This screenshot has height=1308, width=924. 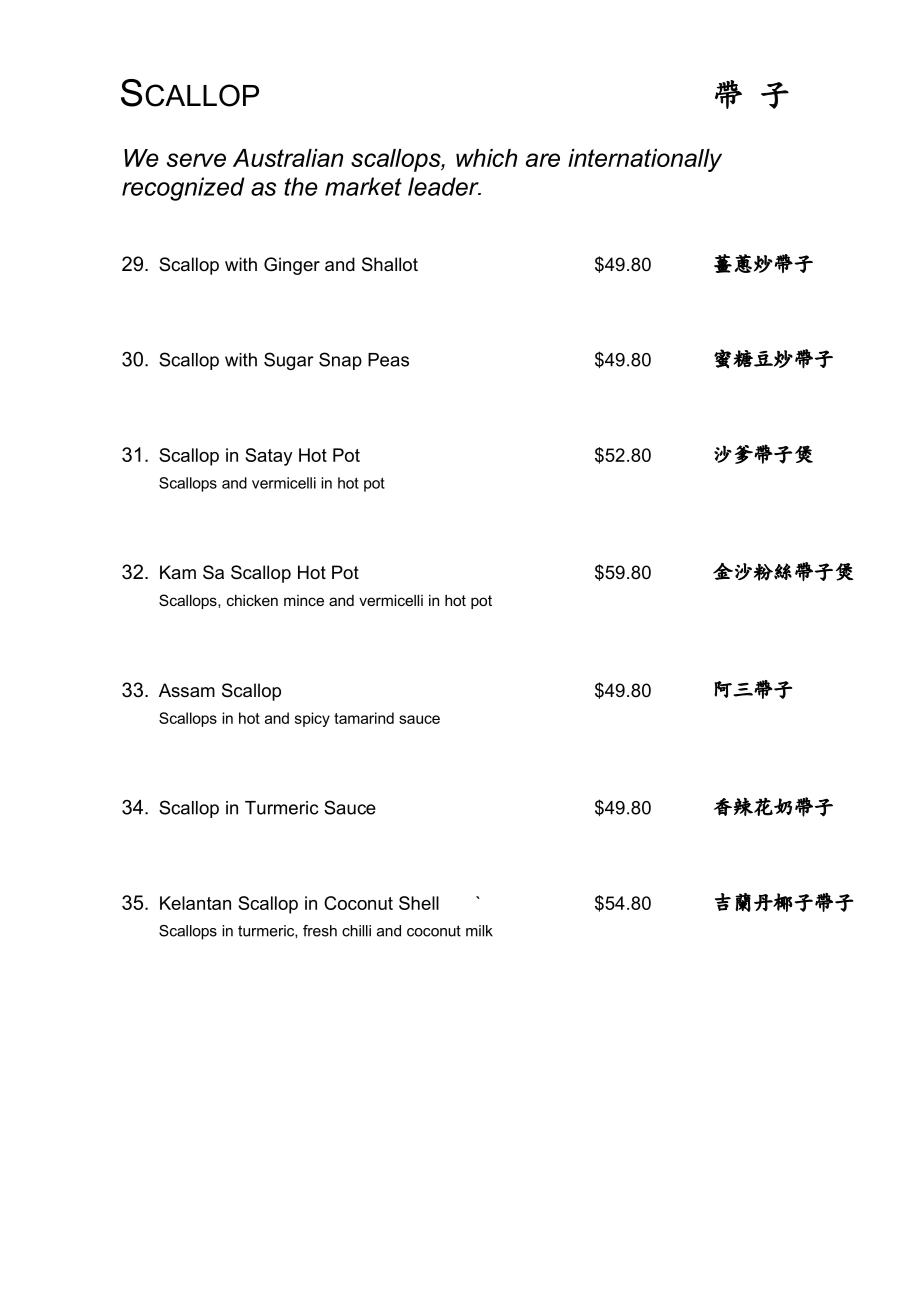 What do you see at coordinates (543, 160) in the screenshot?
I see `are` at bounding box center [543, 160].
